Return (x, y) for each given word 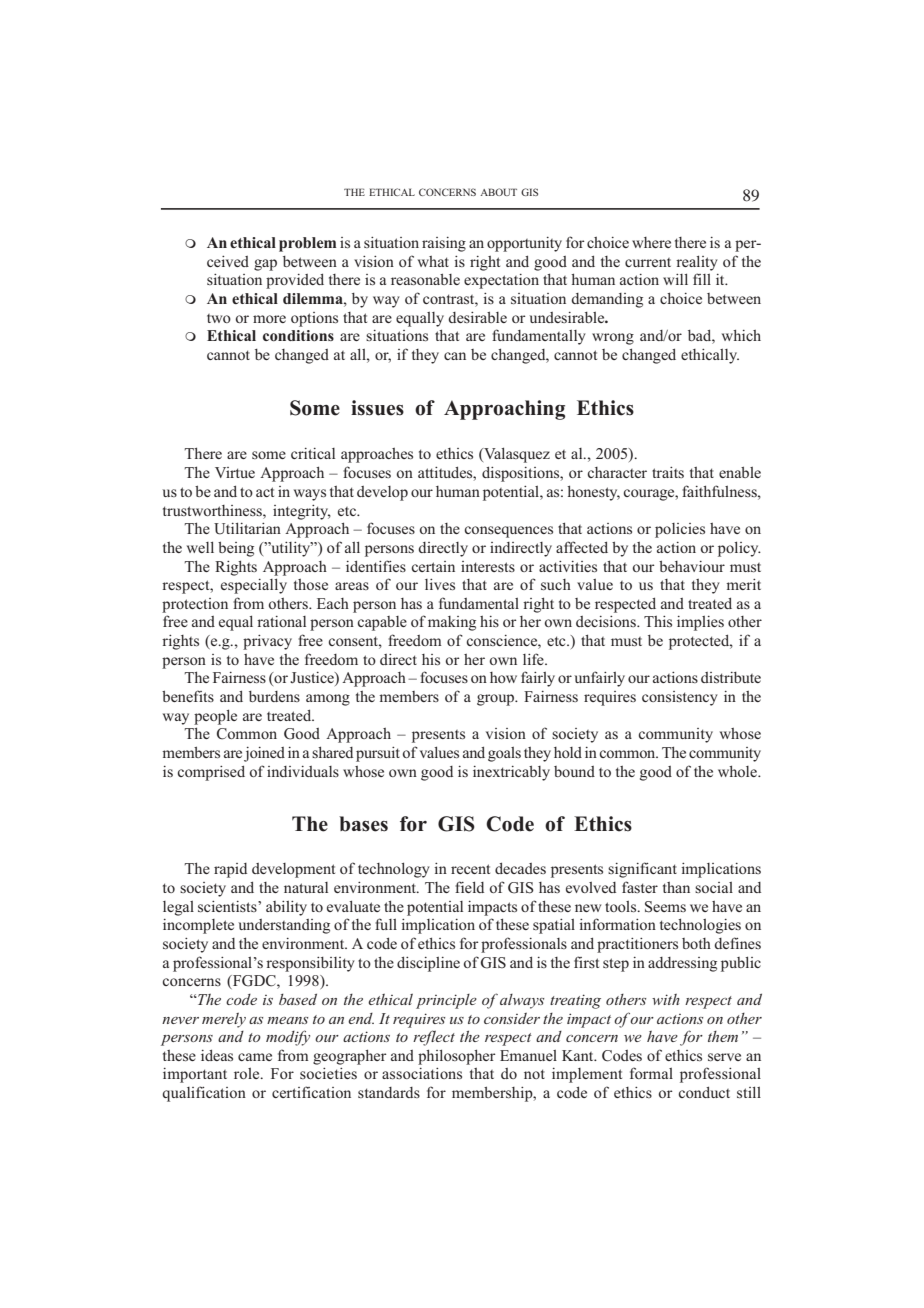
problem (307, 244)
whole (738, 771)
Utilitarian (247, 528)
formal (651, 1073)
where (651, 242)
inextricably (511, 773)
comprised (211, 773)
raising (444, 244)
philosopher (457, 1057)
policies (680, 530)
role (248, 1073)
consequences (508, 532)
